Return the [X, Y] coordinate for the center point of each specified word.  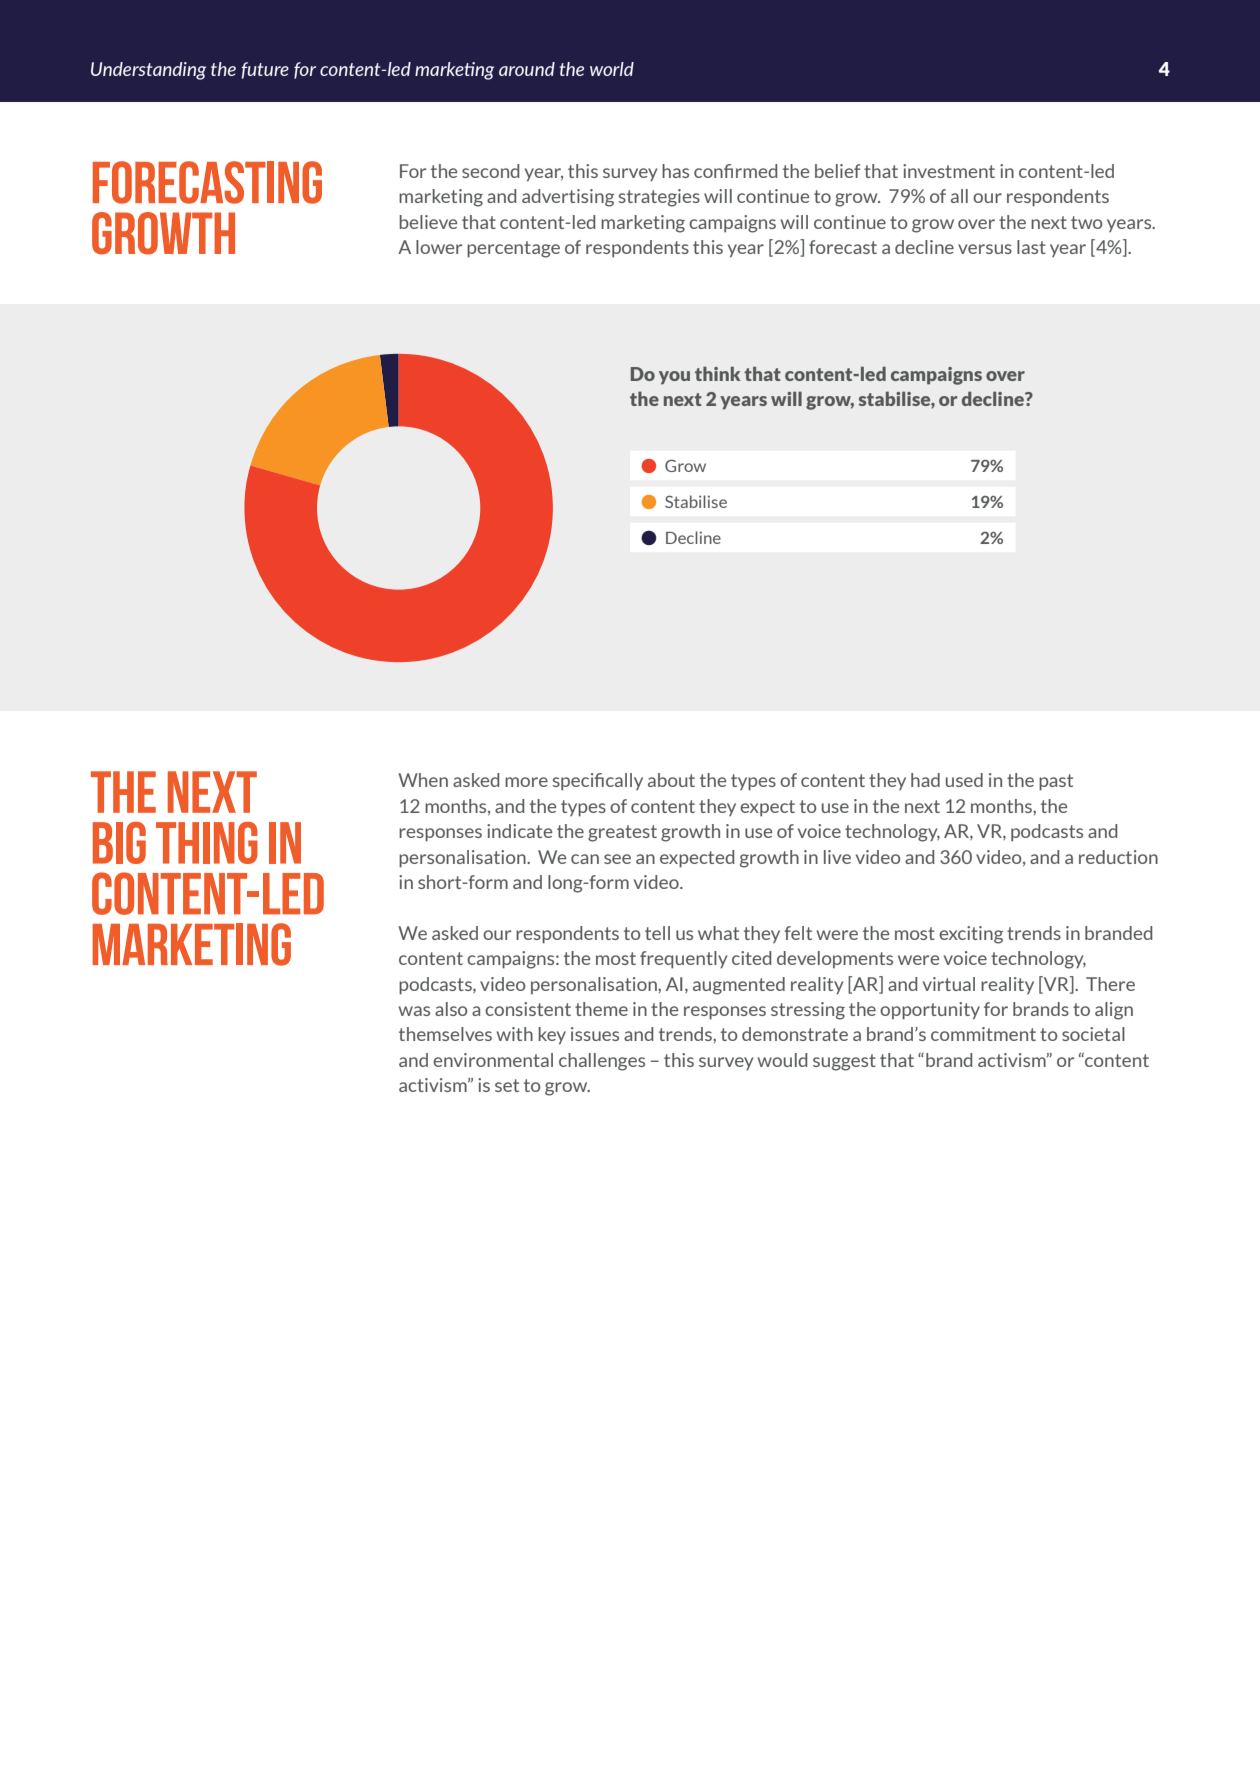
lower [439, 247]
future [265, 70]
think [718, 374]
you [674, 377]
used [964, 780]
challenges [602, 1062]
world [612, 69]
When [423, 780]
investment [949, 171]
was [414, 1011]
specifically [598, 782]
